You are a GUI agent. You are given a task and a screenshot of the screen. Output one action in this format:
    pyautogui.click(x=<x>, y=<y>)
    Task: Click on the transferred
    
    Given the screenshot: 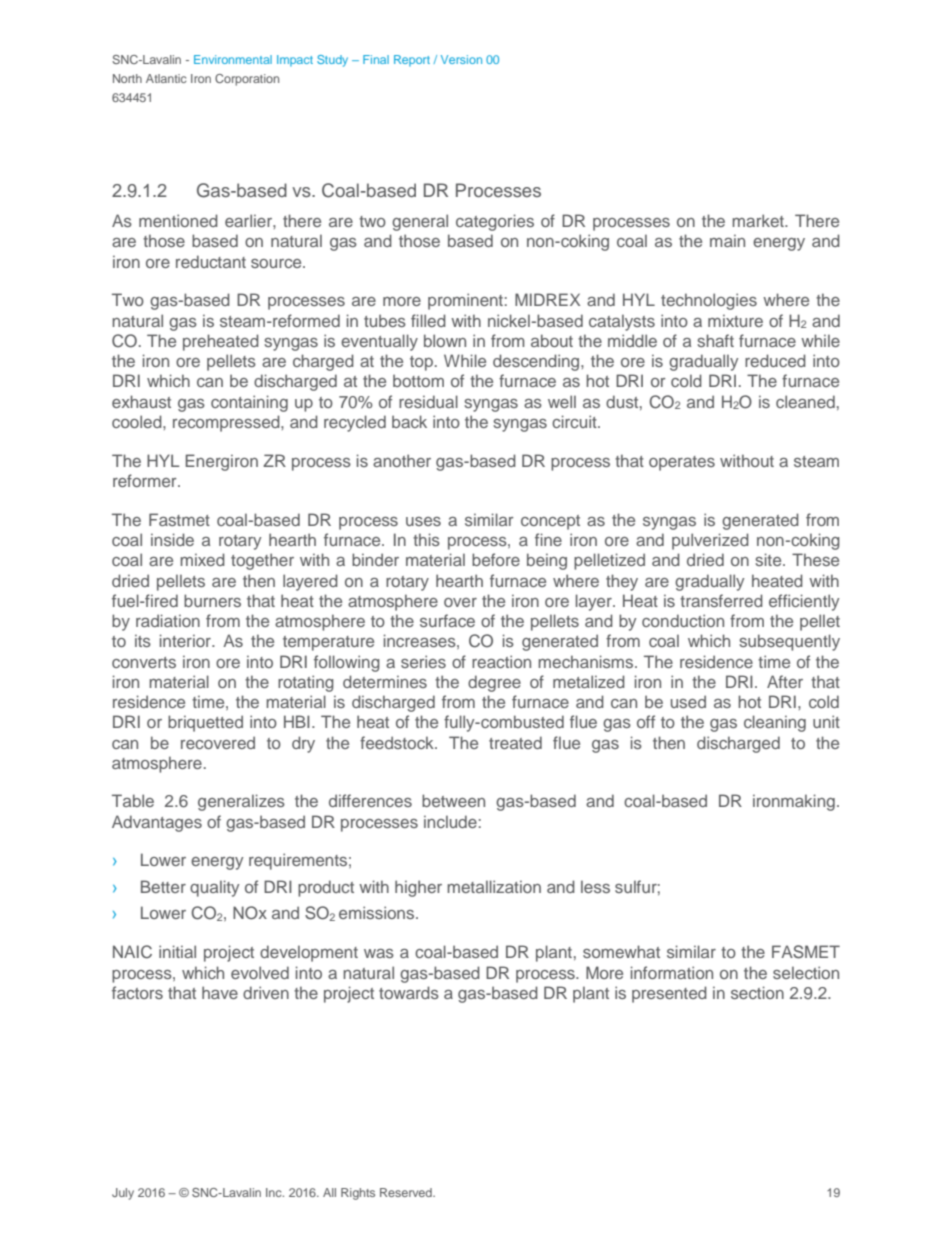 What is the action you would take?
    pyautogui.click(x=721, y=600)
